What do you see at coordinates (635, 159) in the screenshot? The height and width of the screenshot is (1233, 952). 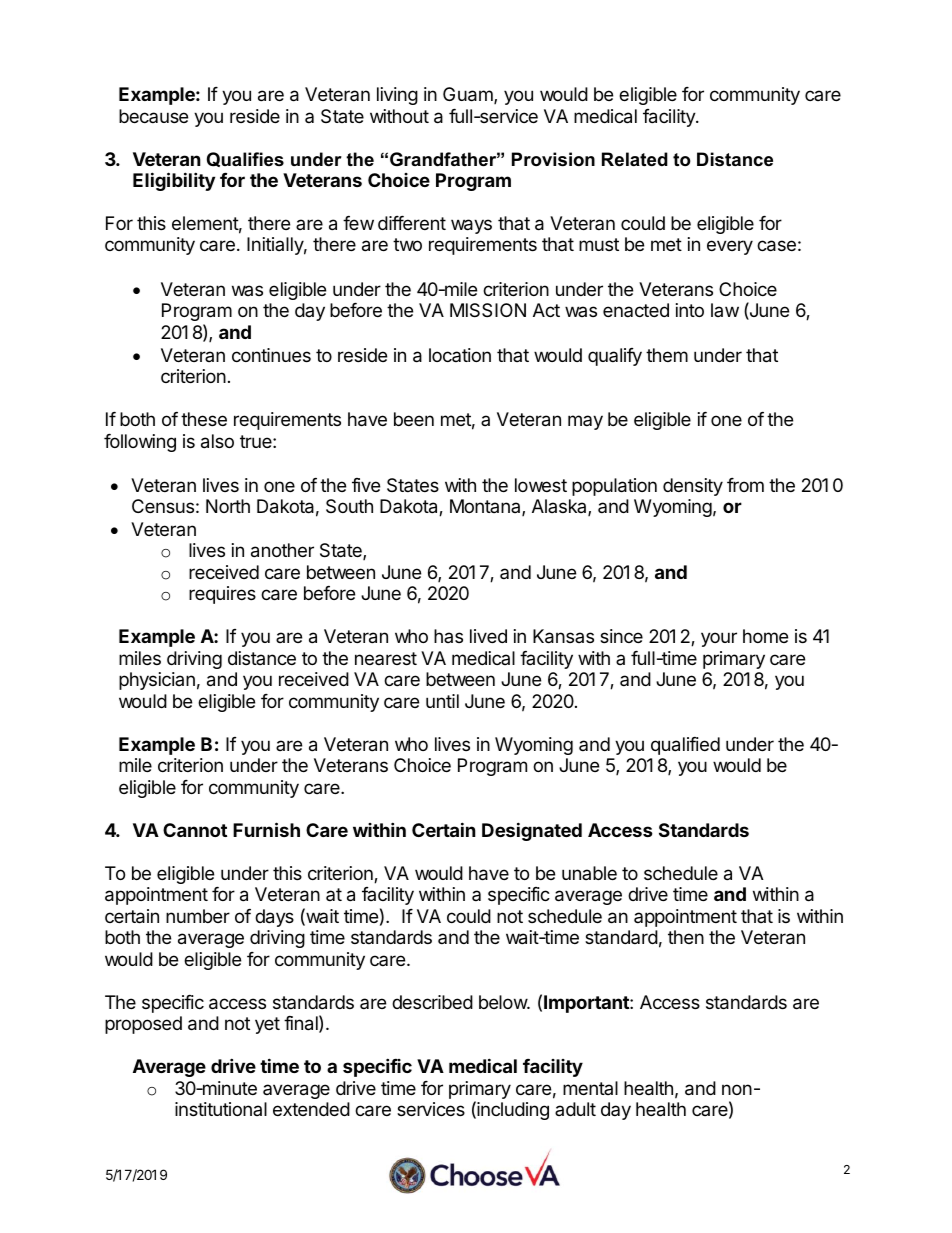 I see `Related` at bounding box center [635, 159].
